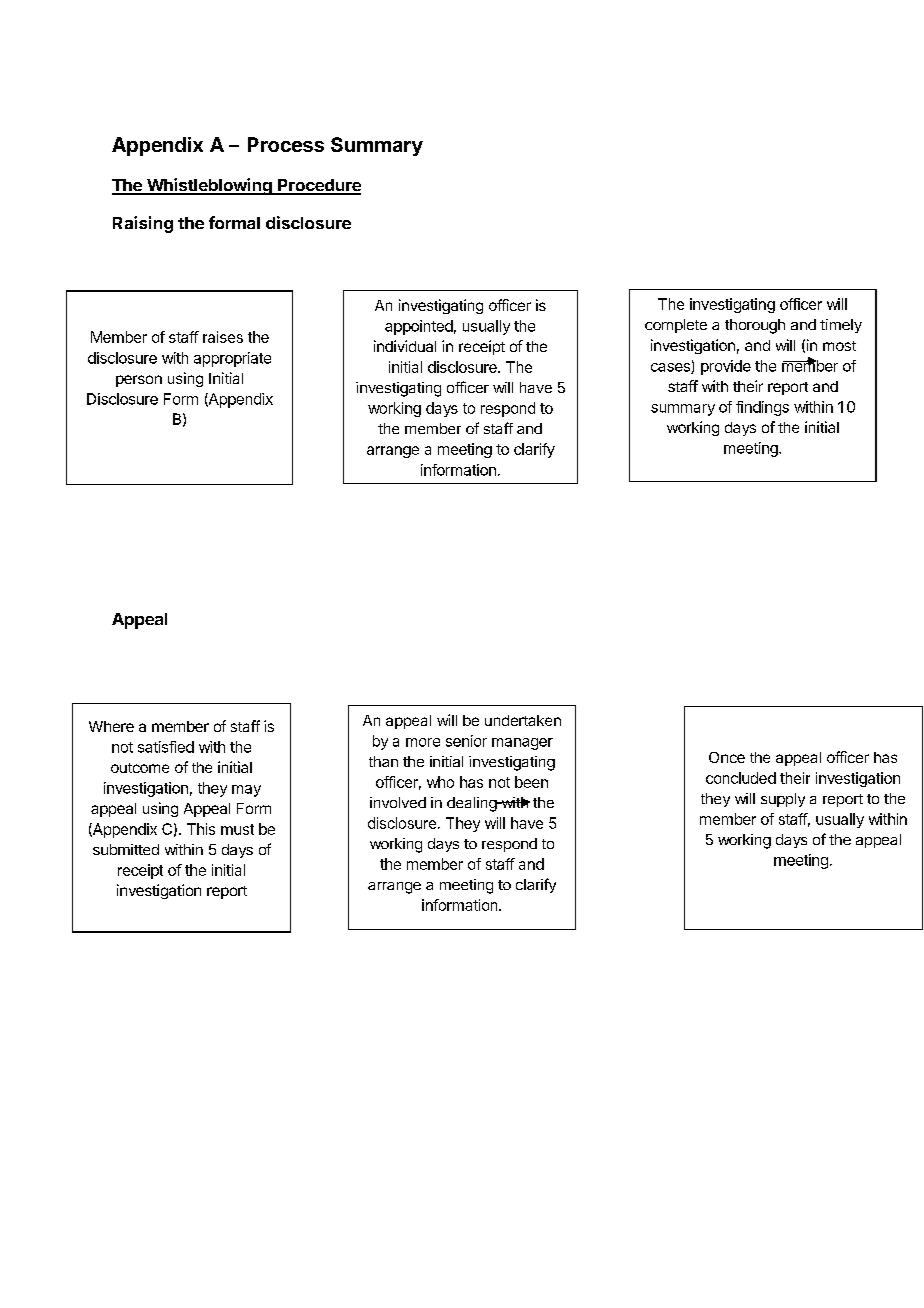 The height and width of the document is (1308, 924). Describe the element at coordinates (472, 804) in the document. I see `dealing` at that location.
